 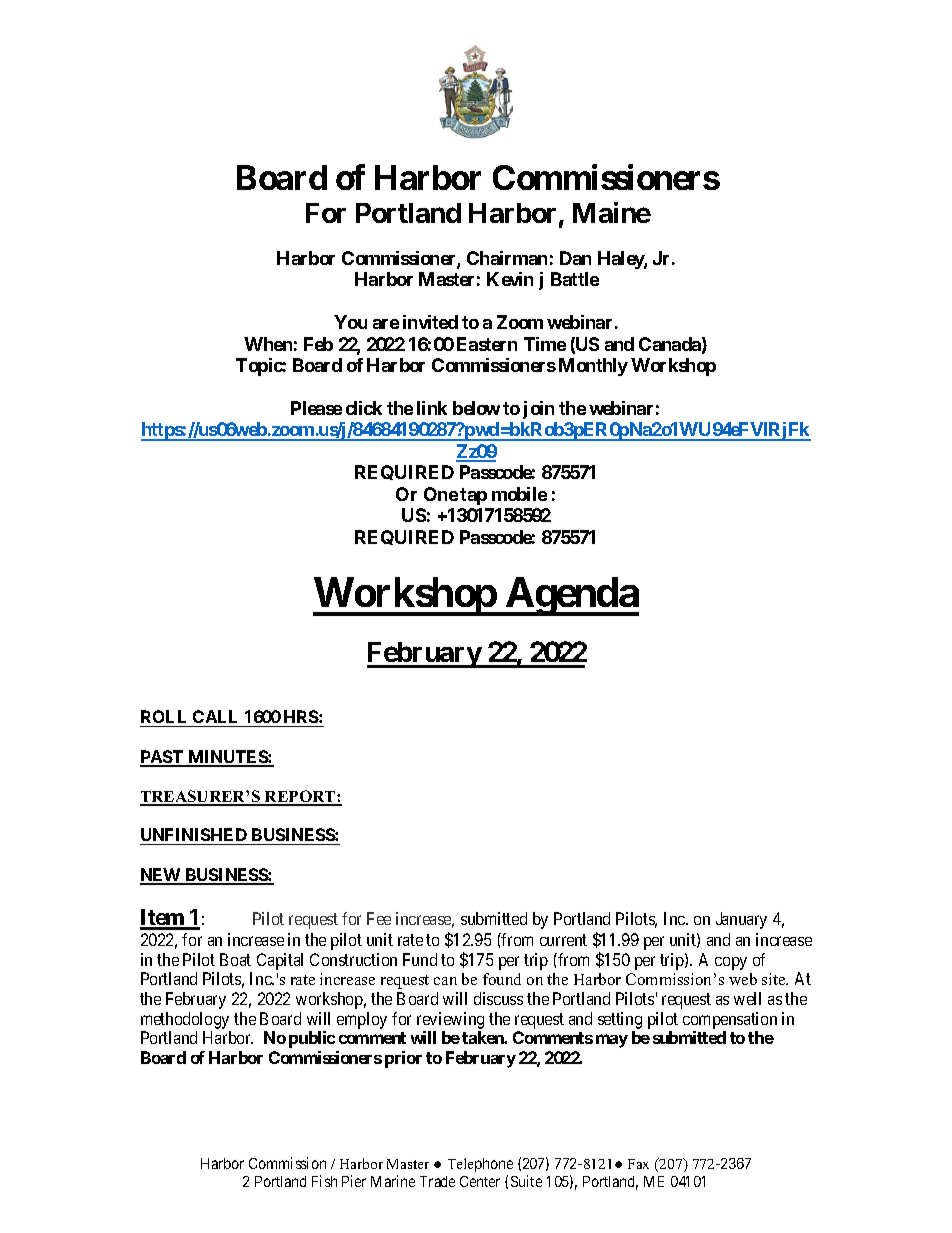 I want to click on Agenda, so click(x=571, y=596).
